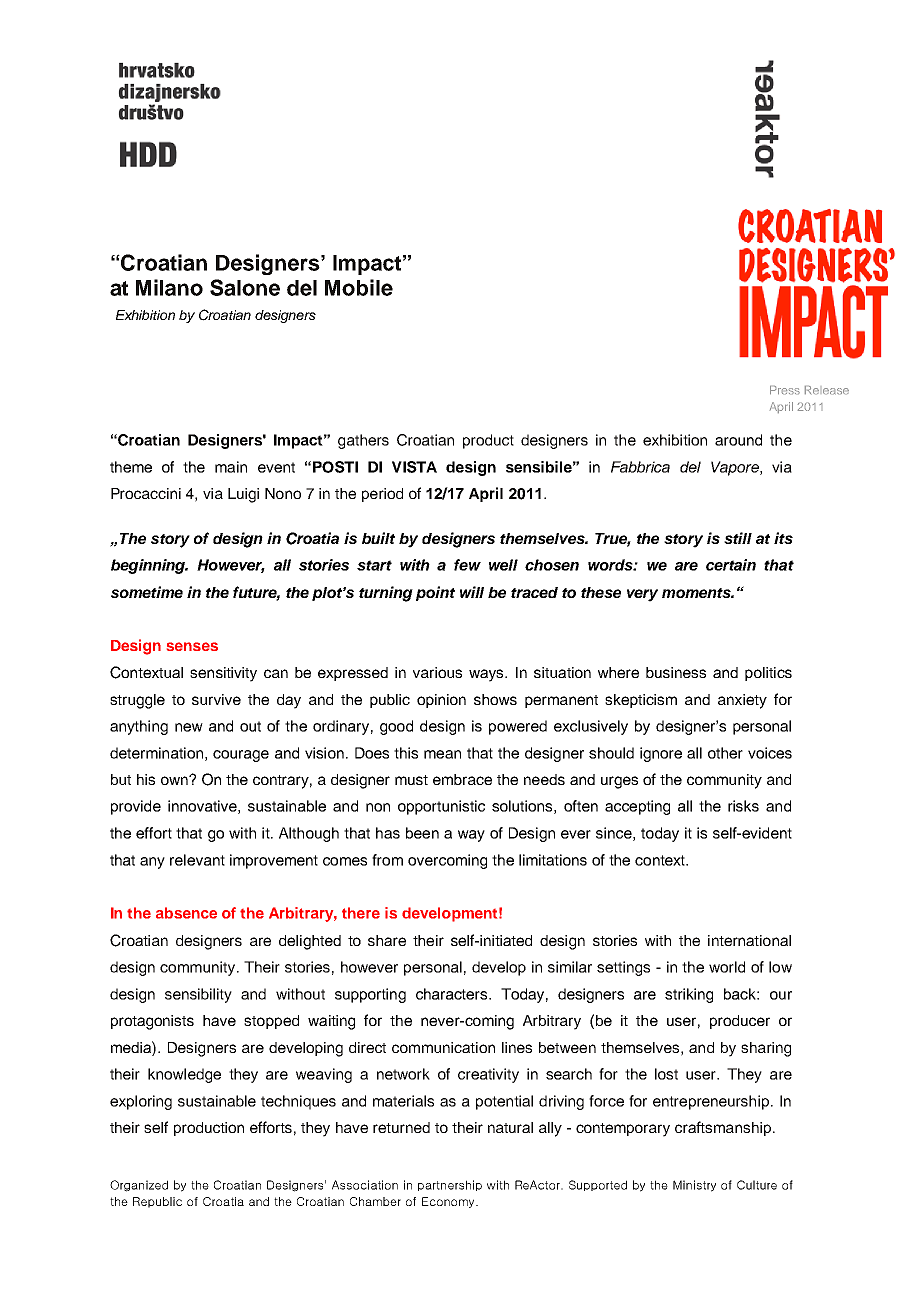 The image size is (924, 1307). What do you see at coordinates (359, 287) in the screenshot?
I see `Mobile` at bounding box center [359, 287].
